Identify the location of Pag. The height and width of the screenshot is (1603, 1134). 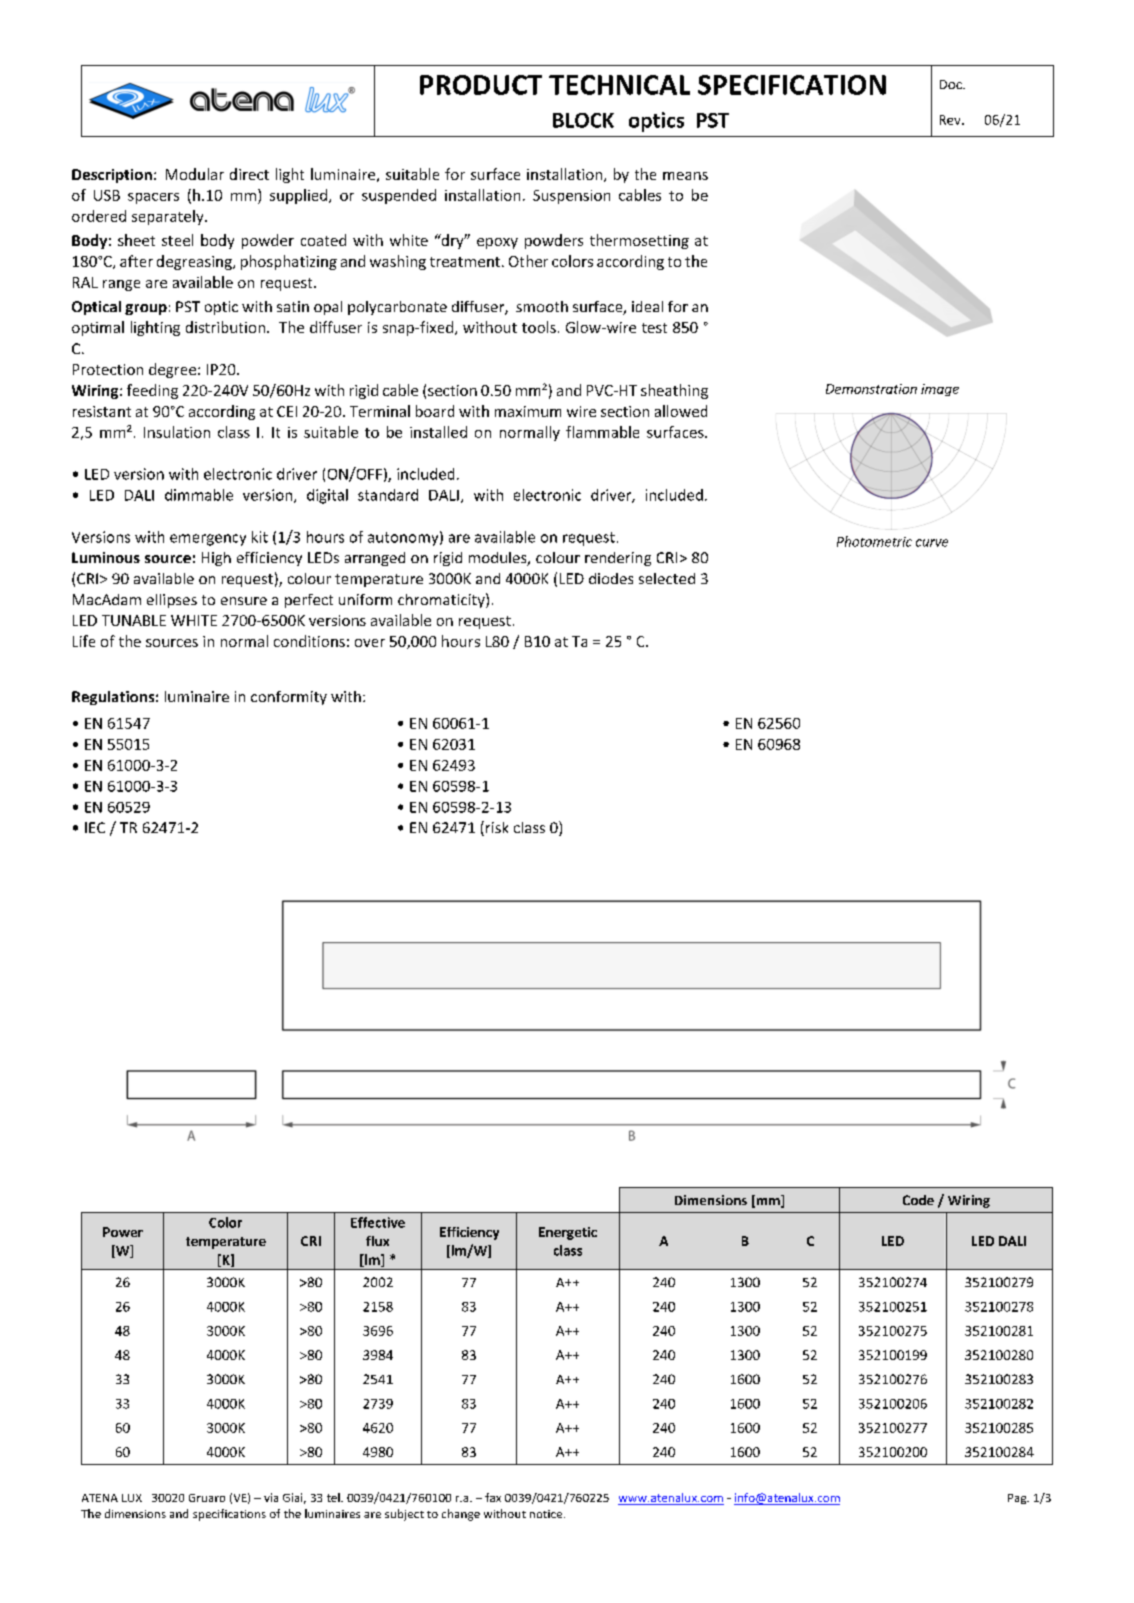
(1018, 1499).
